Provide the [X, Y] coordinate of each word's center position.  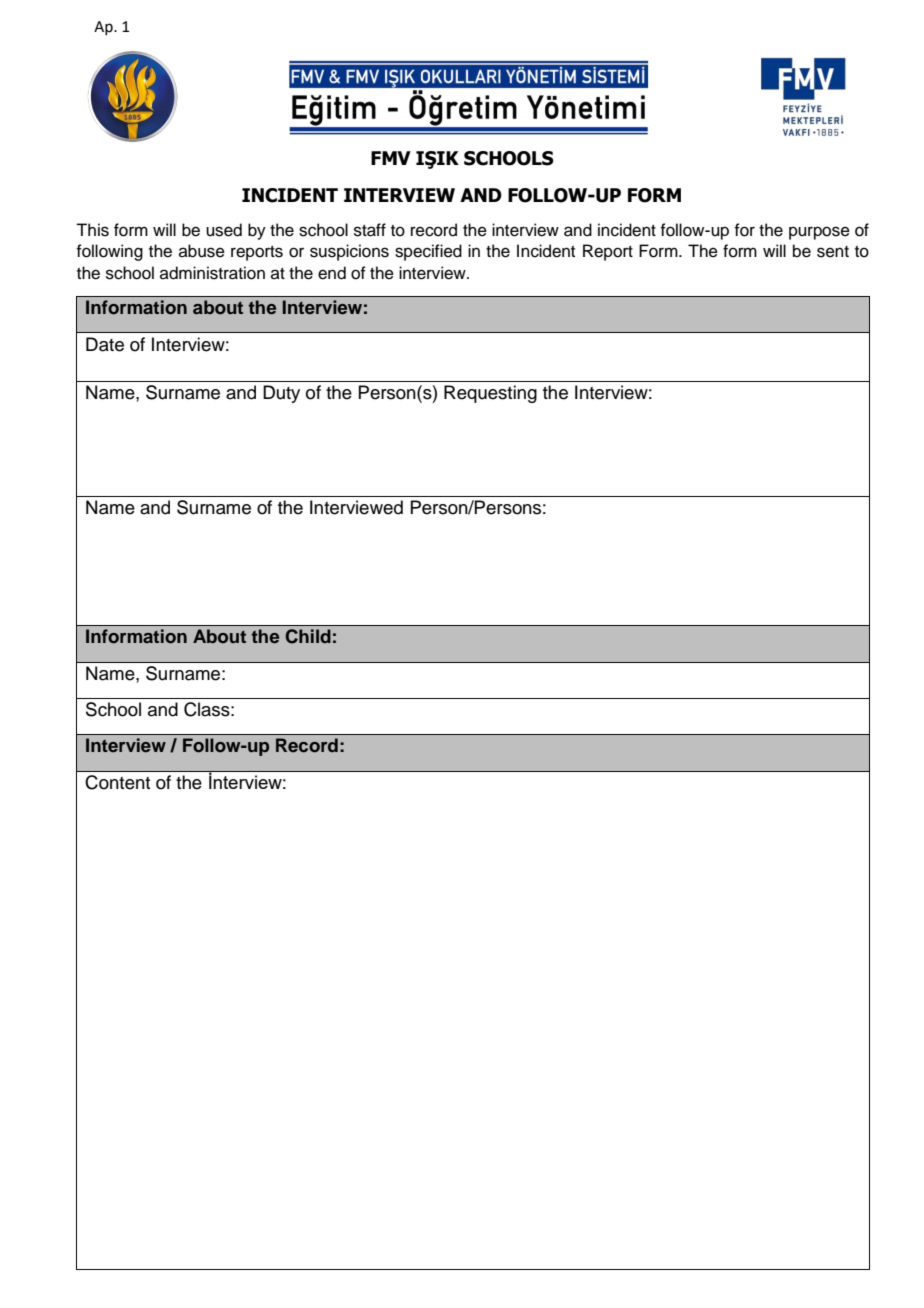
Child [308, 636]
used [224, 230]
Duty [281, 394]
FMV [391, 158]
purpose [819, 233]
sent [833, 252]
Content [117, 782]
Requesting [490, 394]
